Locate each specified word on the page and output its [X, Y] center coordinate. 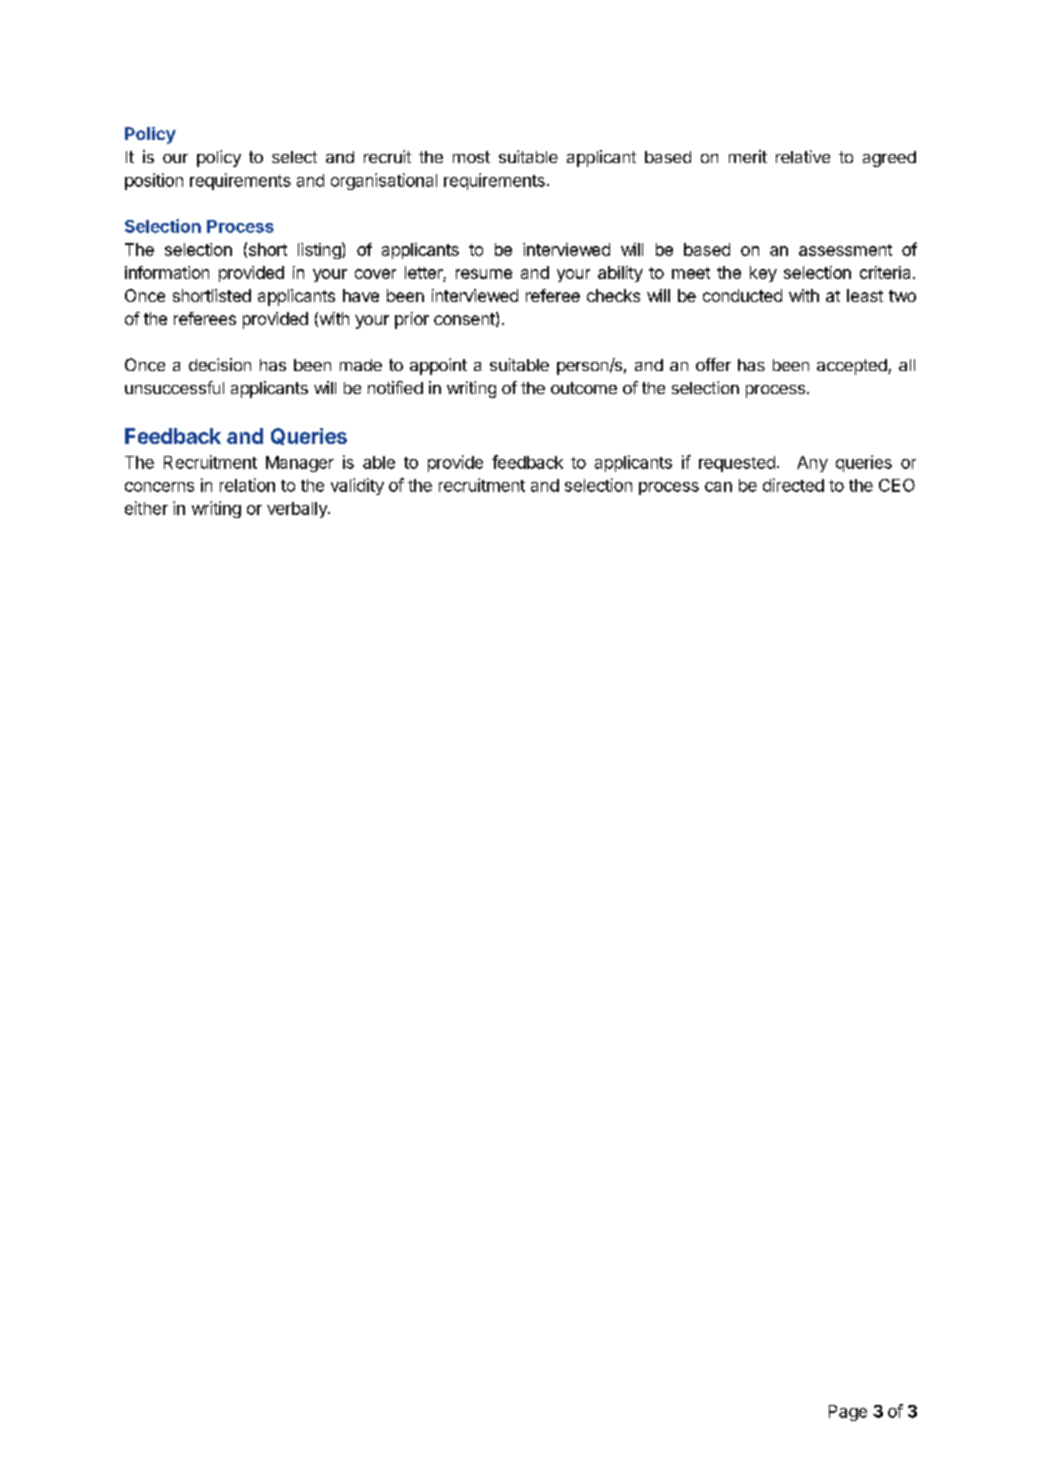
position [154, 181]
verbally [298, 510]
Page [848, 1413]
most [471, 157]
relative [803, 156]
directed [793, 485]
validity [357, 486]
